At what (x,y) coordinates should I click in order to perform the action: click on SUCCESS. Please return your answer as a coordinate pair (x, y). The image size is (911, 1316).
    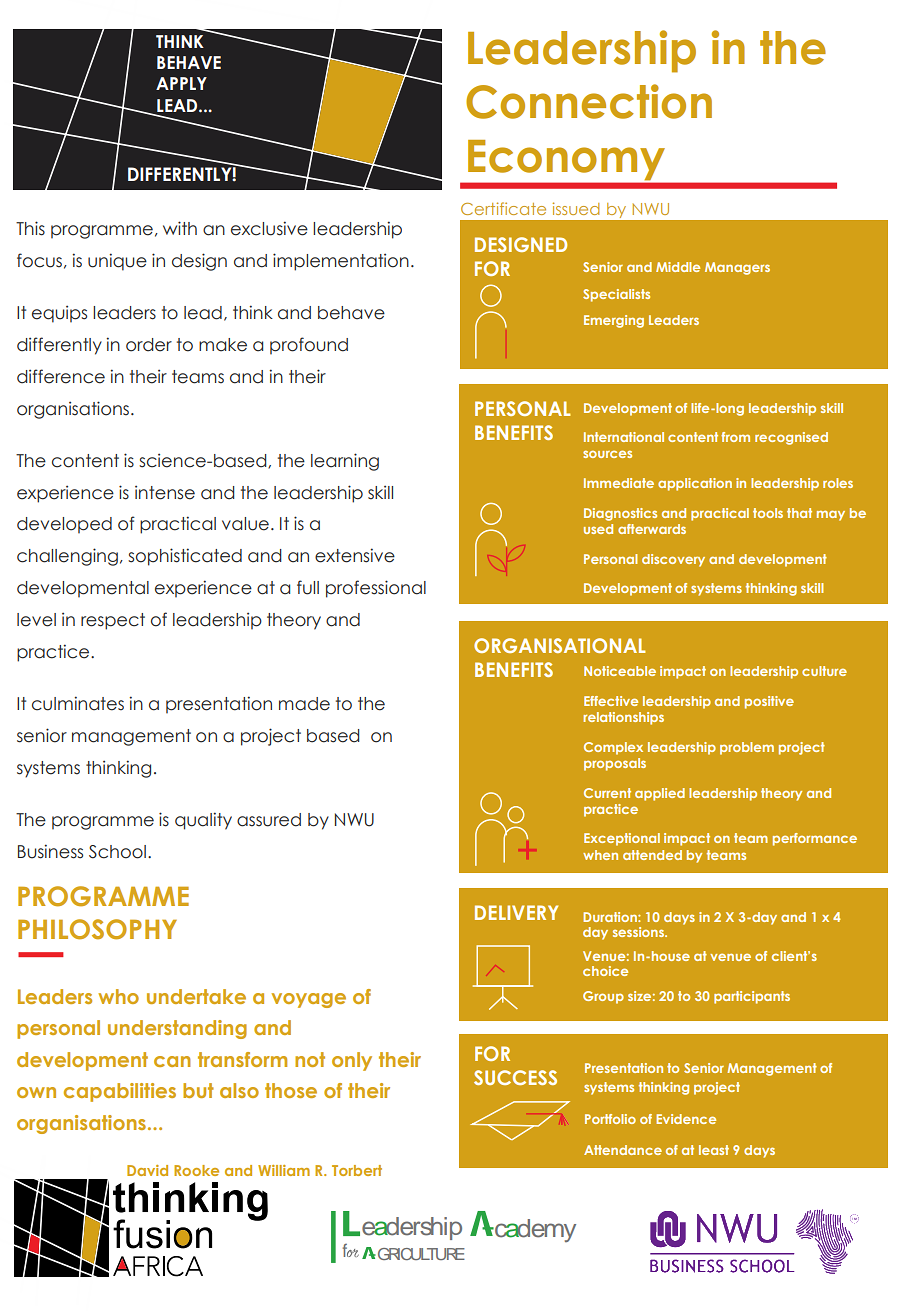
    Looking at the image, I should click on (515, 1077).
